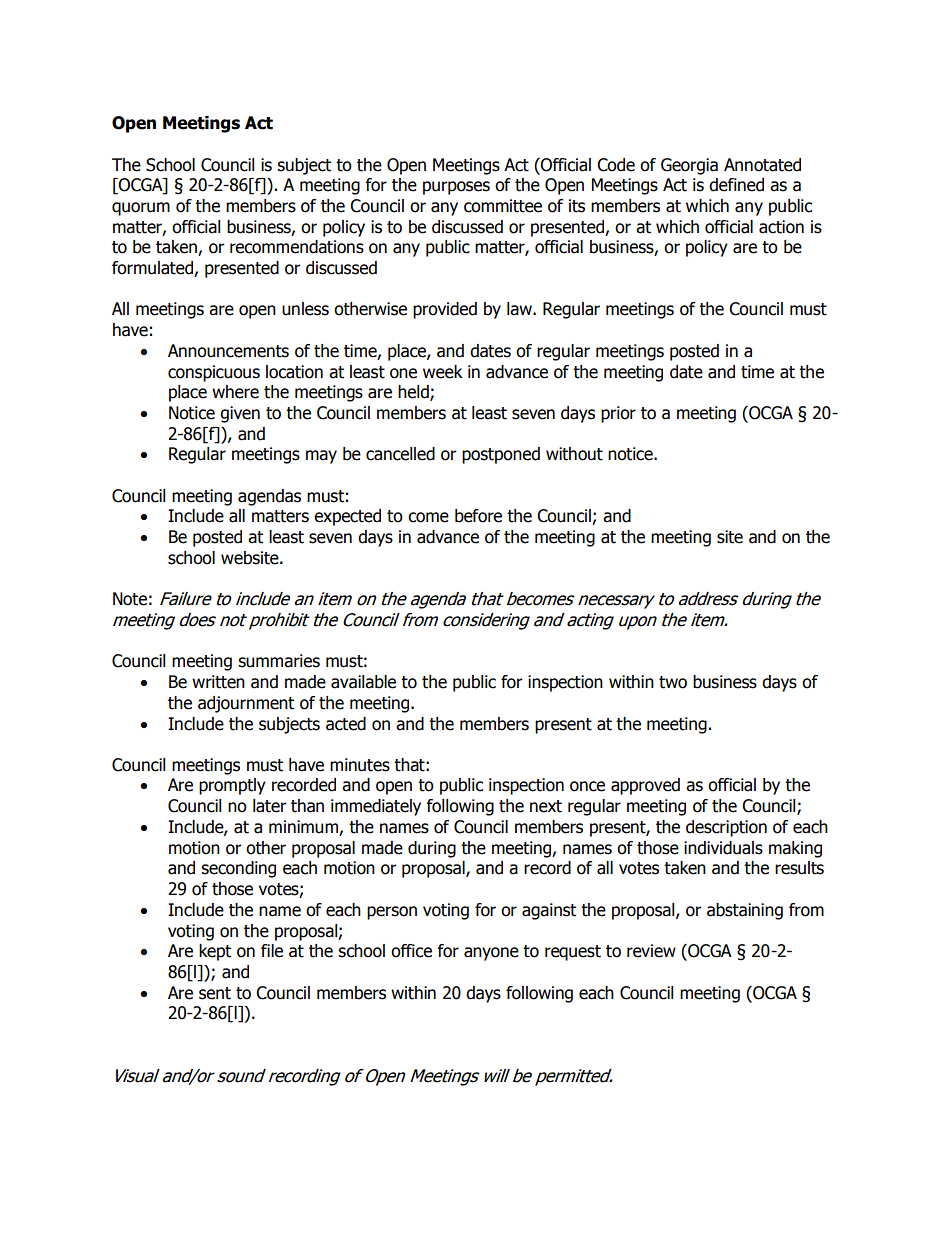 The height and width of the document is (1233, 952). What do you see at coordinates (501, 455) in the document?
I see `postponed` at bounding box center [501, 455].
